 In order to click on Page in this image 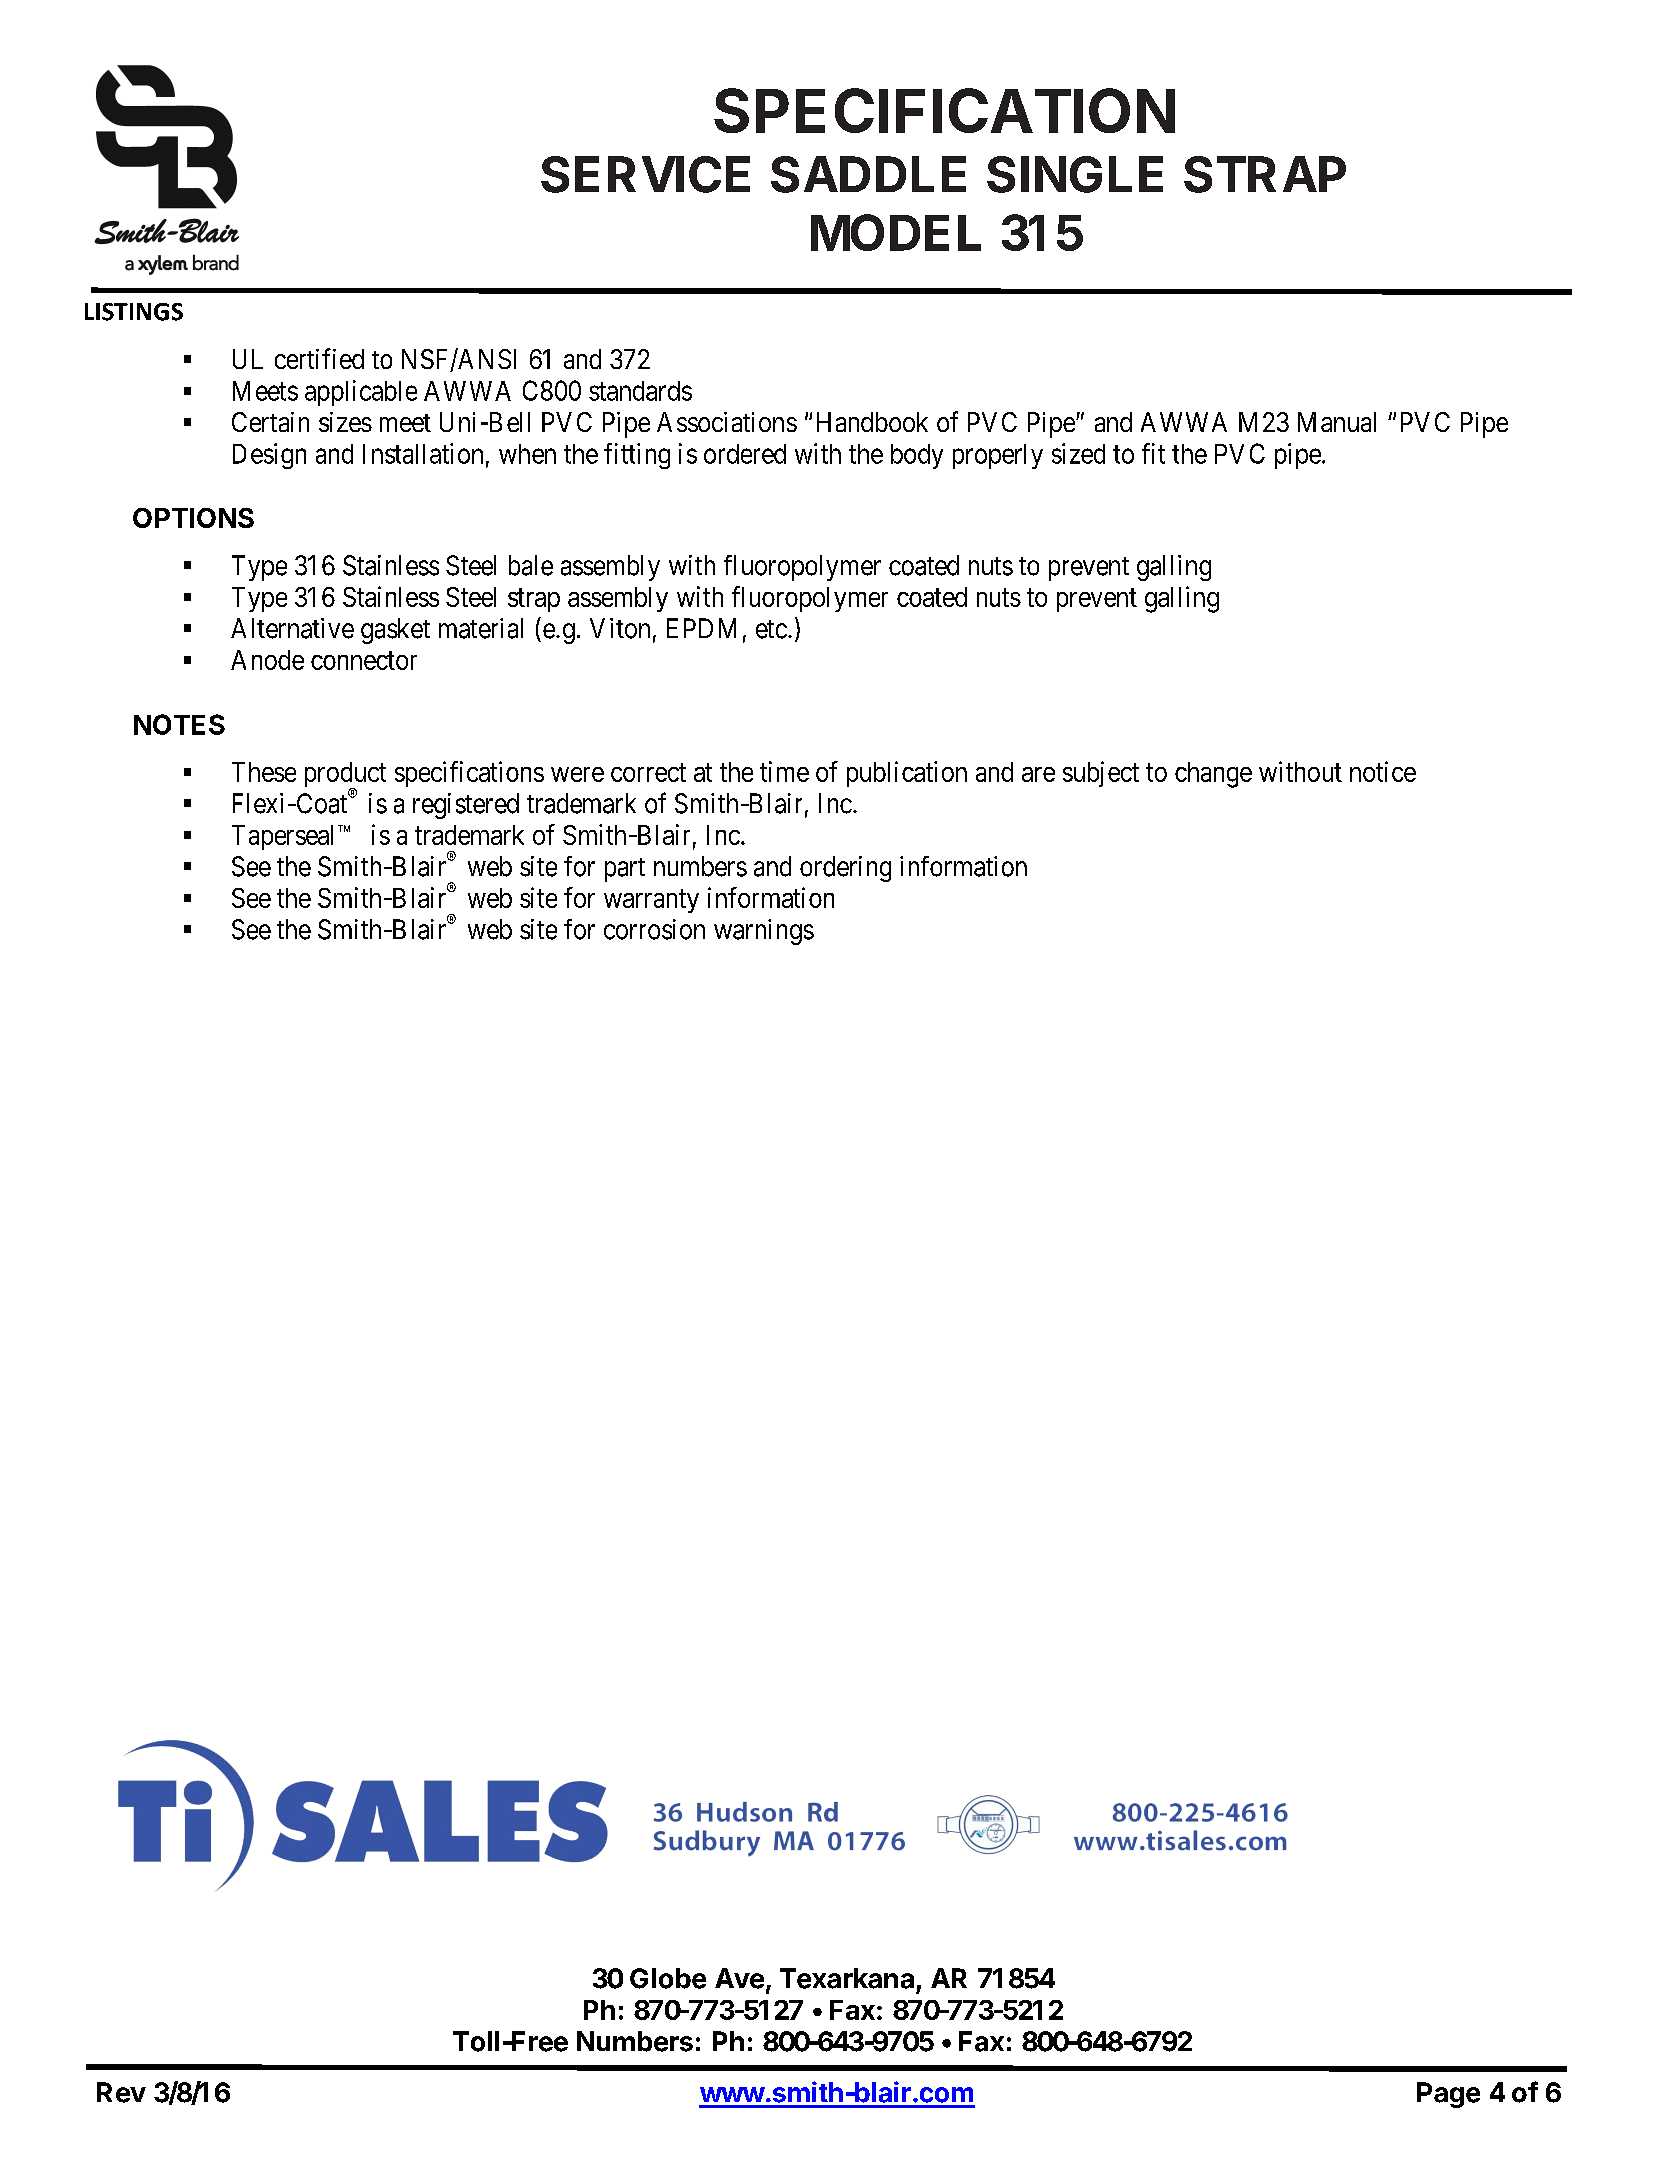, I will do `click(1448, 2095)`.
